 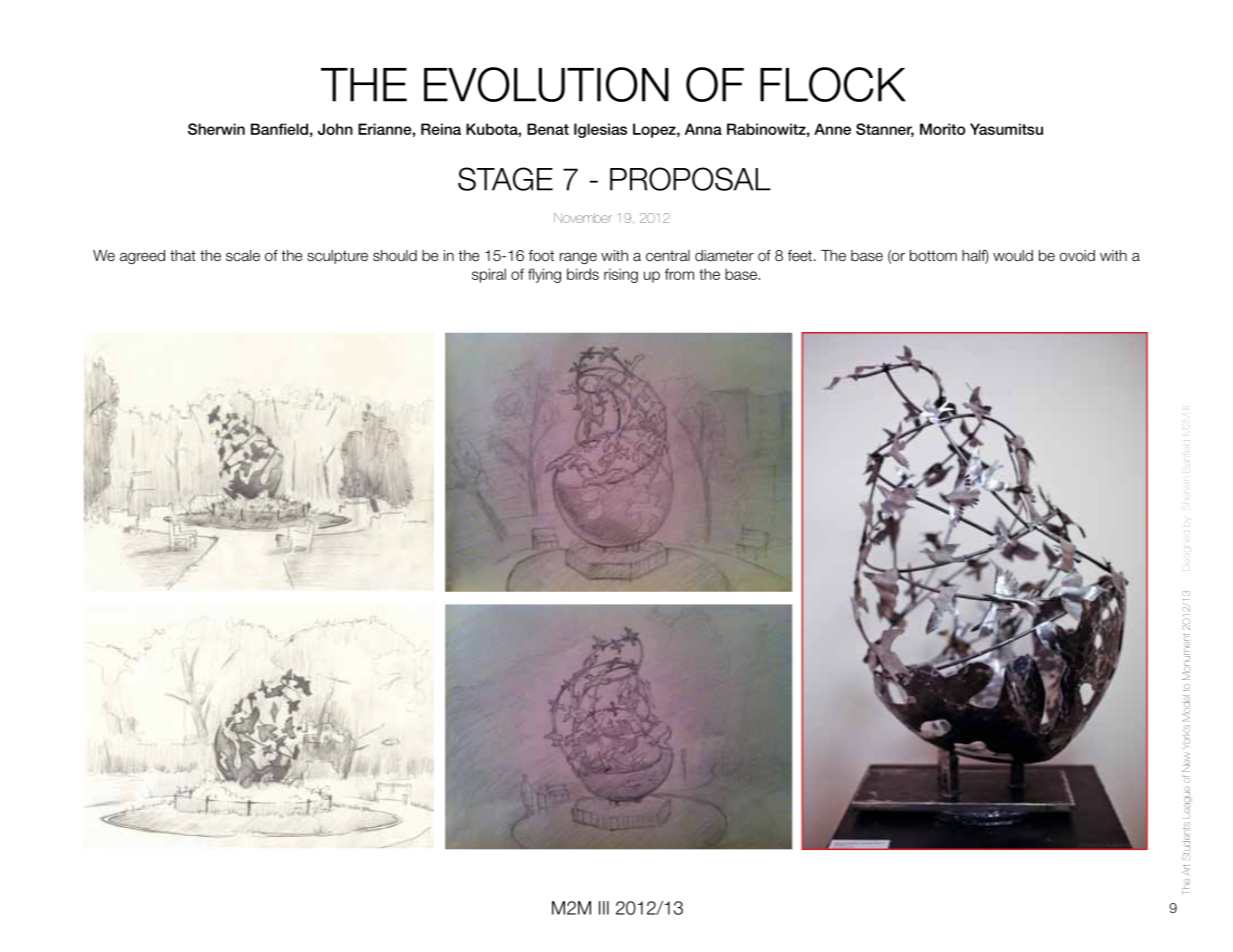 What do you see at coordinates (505, 179) in the page?
I see `STAGE` at bounding box center [505, 179].
